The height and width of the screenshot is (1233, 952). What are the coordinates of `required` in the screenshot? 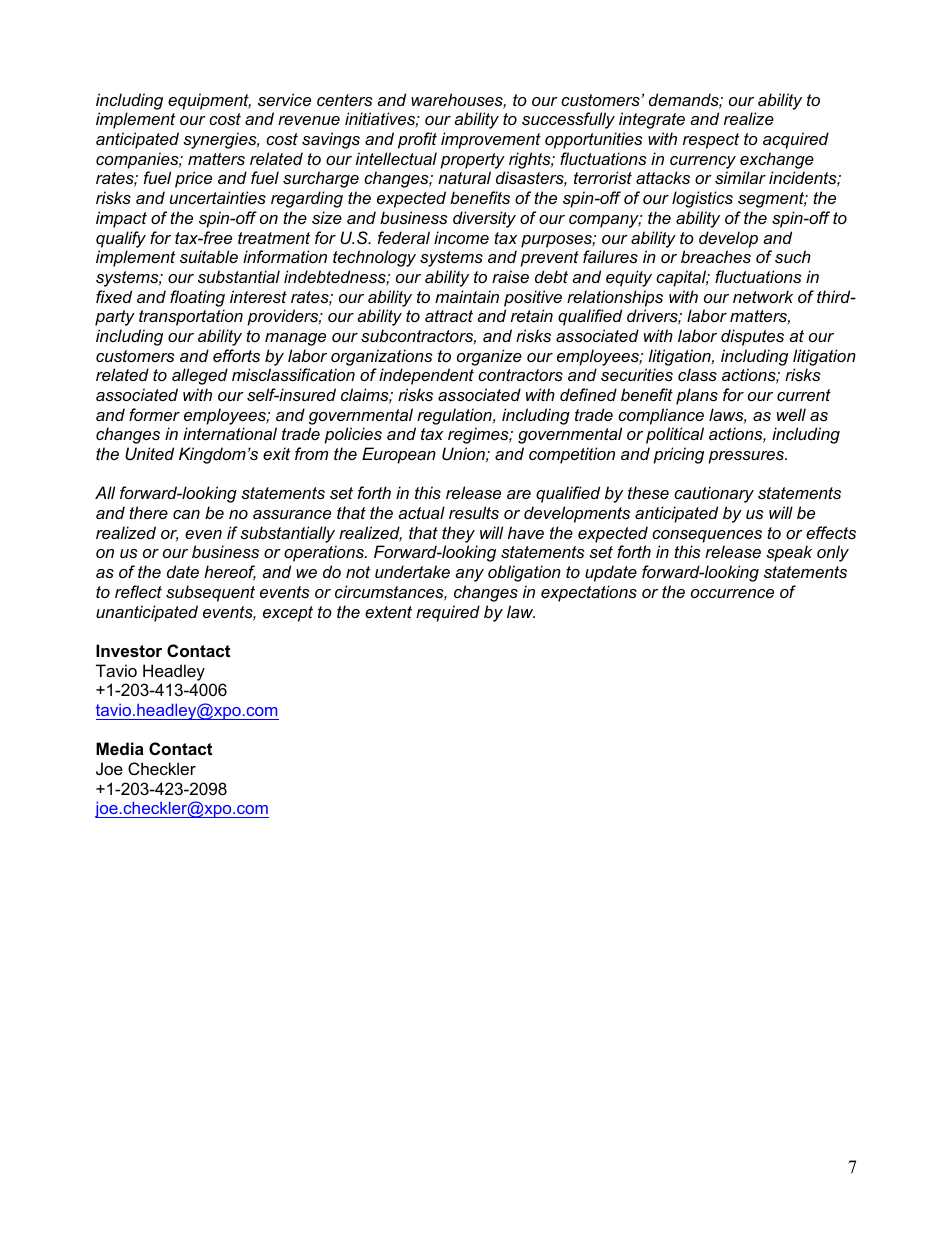 It's located at (448, 613).
